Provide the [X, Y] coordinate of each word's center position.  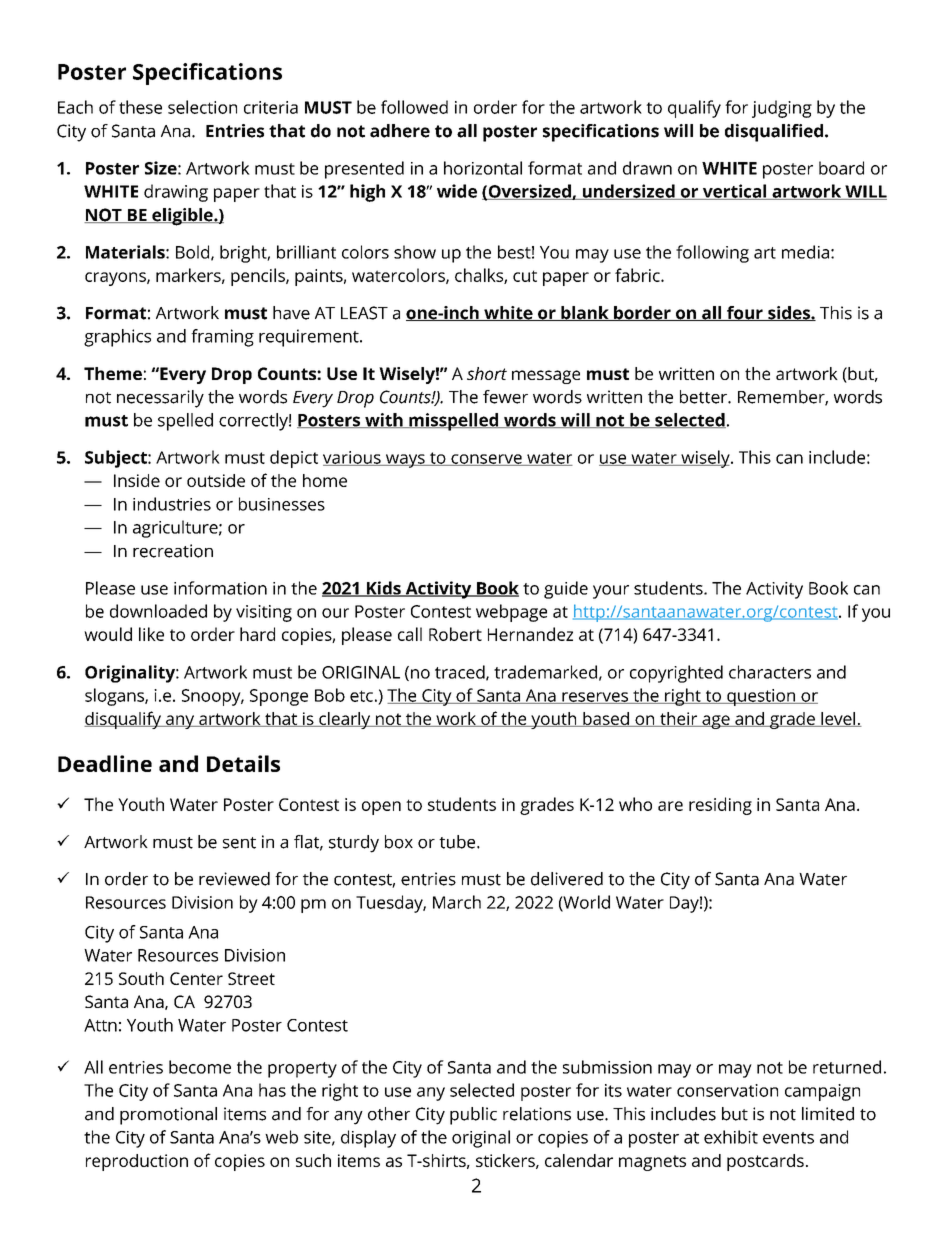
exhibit [731, 1137]
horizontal [483, 168]
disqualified [774, 133]
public [473, 1116]
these [140, 107]
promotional [168, 1116]
